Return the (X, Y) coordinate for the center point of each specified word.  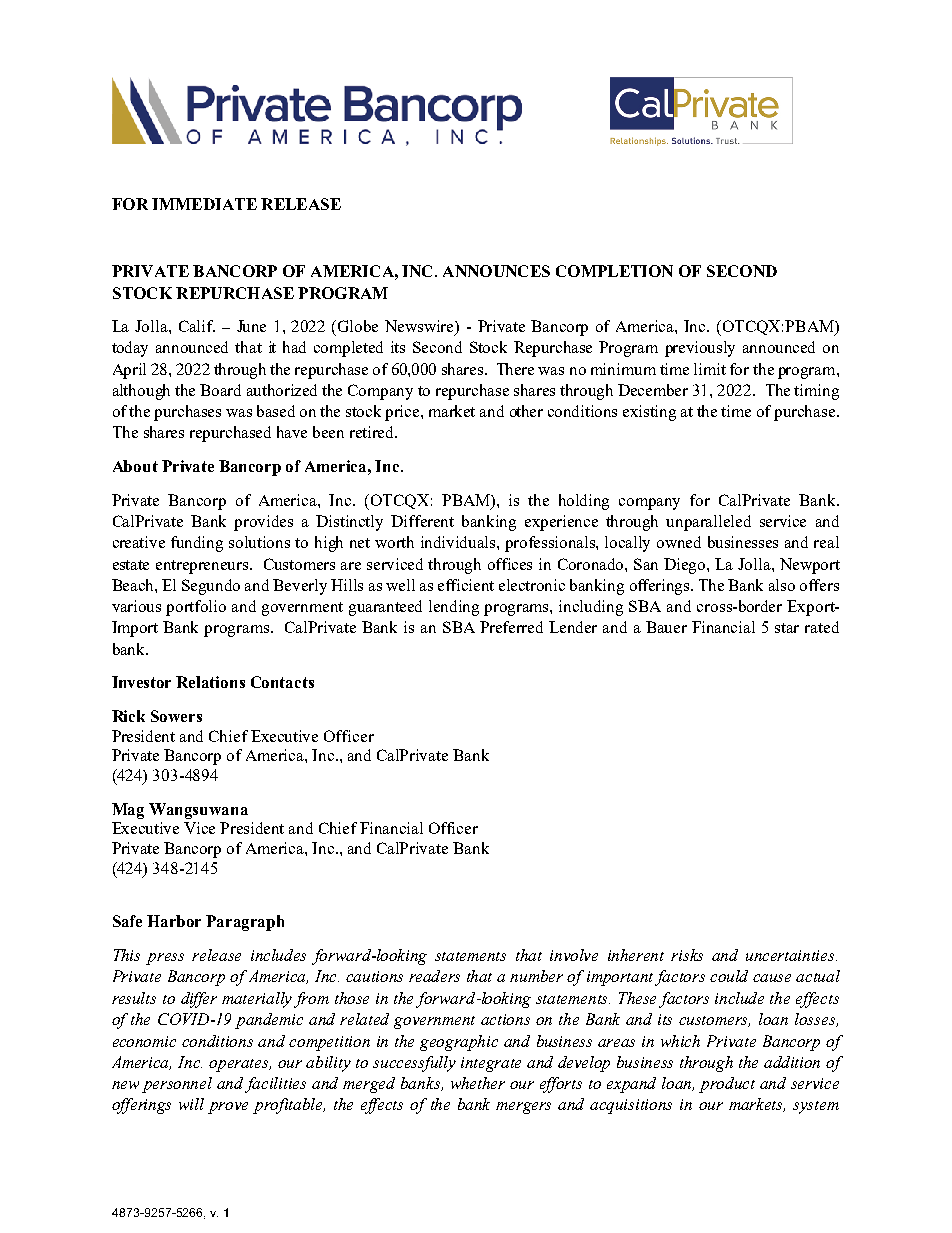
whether (478, 1083)
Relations (210, 682)
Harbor (174, 921)
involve (574, 955)
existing (649, 413)
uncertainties (791, 955)
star (787, 628)
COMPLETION (614, 271)
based (276, 411)
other (526, 411)
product (727, 1085)
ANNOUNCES (496, 271)
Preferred (511, 627)
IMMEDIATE (204, 204)
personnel (177, 1085)
